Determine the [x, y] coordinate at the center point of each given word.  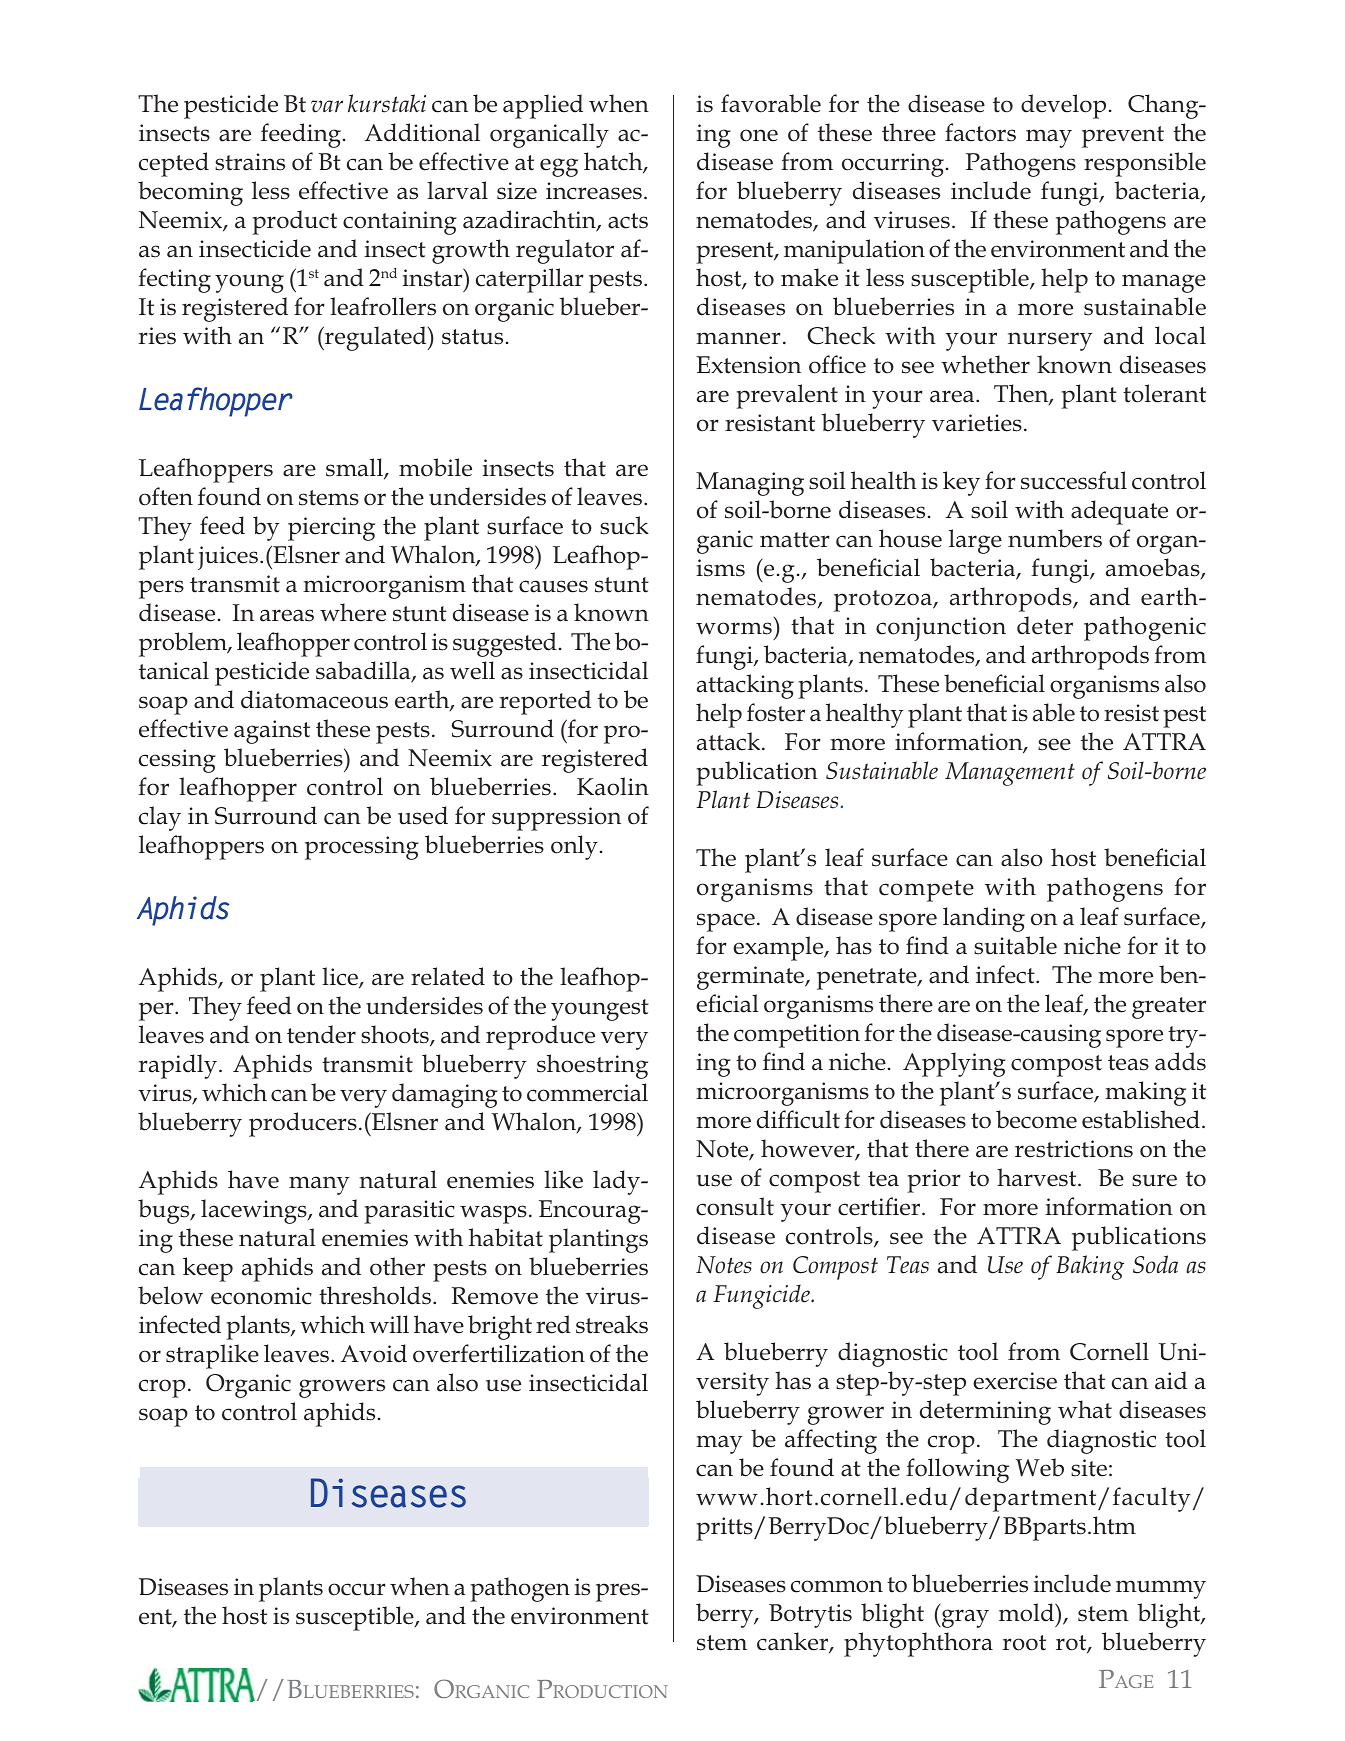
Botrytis [810, 1616]
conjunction [941, 629]
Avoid [374, 1353]
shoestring [592, 1066]
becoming [190, 193]
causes [553, 586]
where [353, 612]
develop [1063, 106]
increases [594, 191]
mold [1028, 1612]
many [319, 1185]
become [1036, 1119]
